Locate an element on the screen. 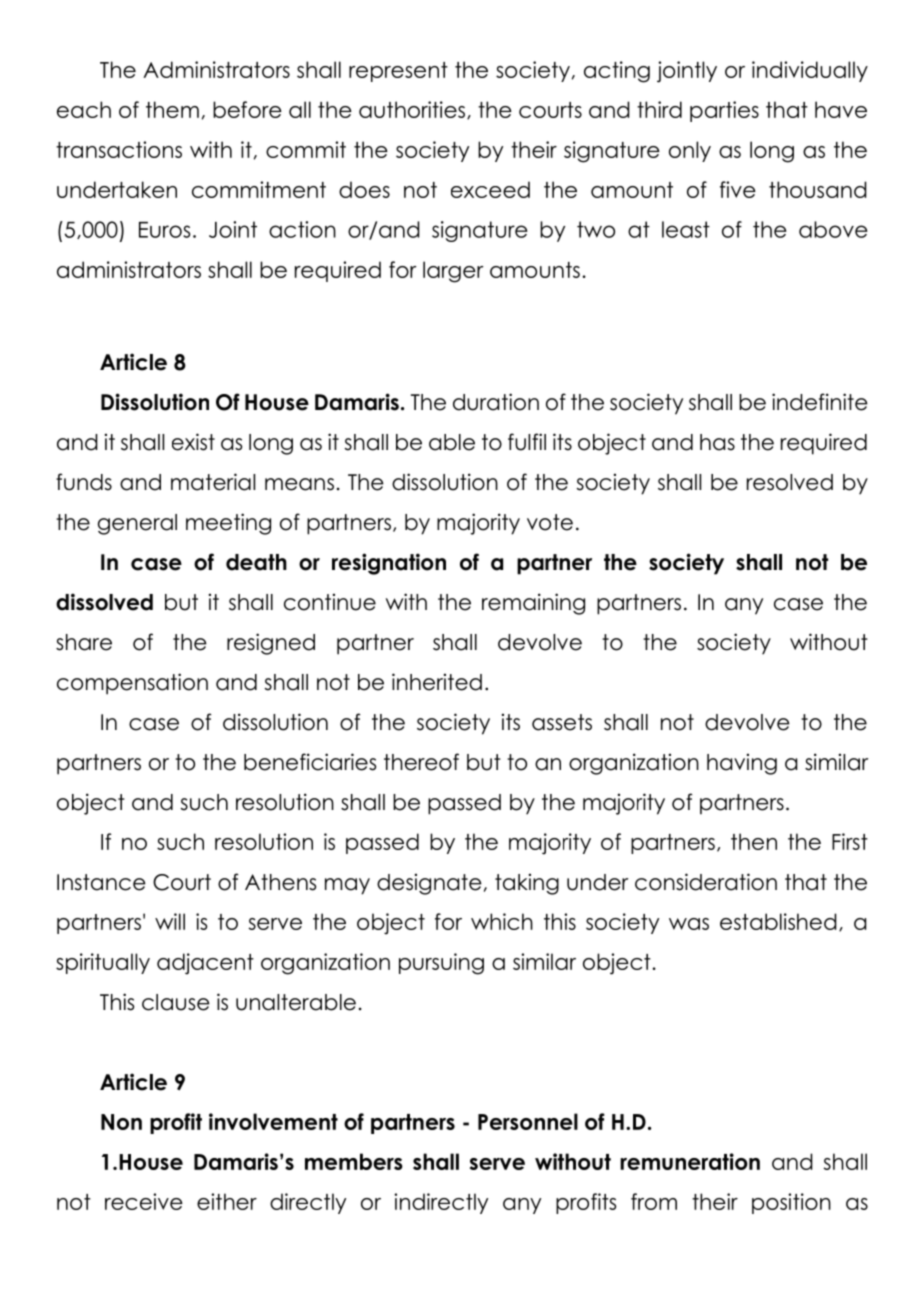 This screenshot has width=924, height=1307. position is located at coordinates (791, 1203).
